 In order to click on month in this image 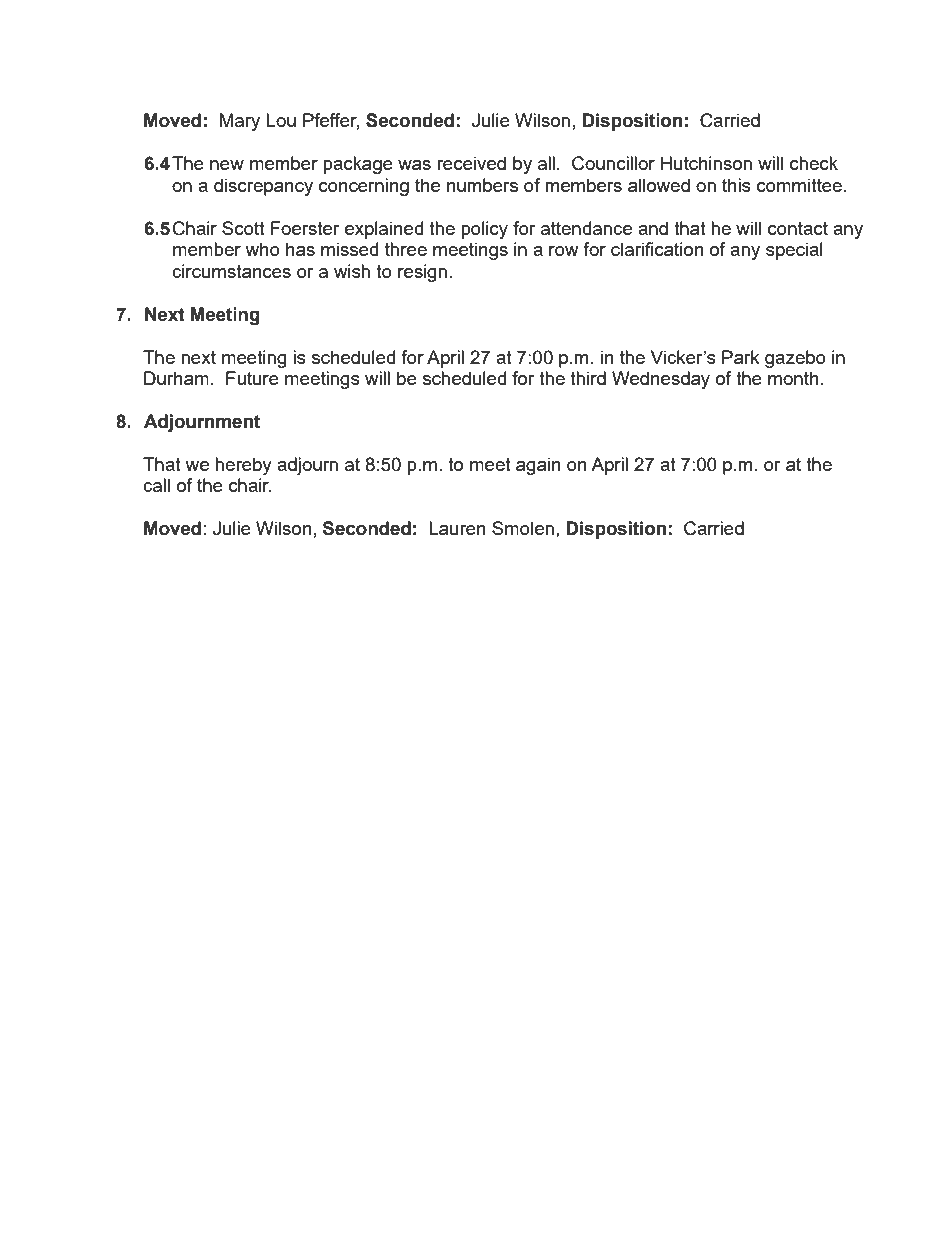, I will do `click(793, 378)`.
